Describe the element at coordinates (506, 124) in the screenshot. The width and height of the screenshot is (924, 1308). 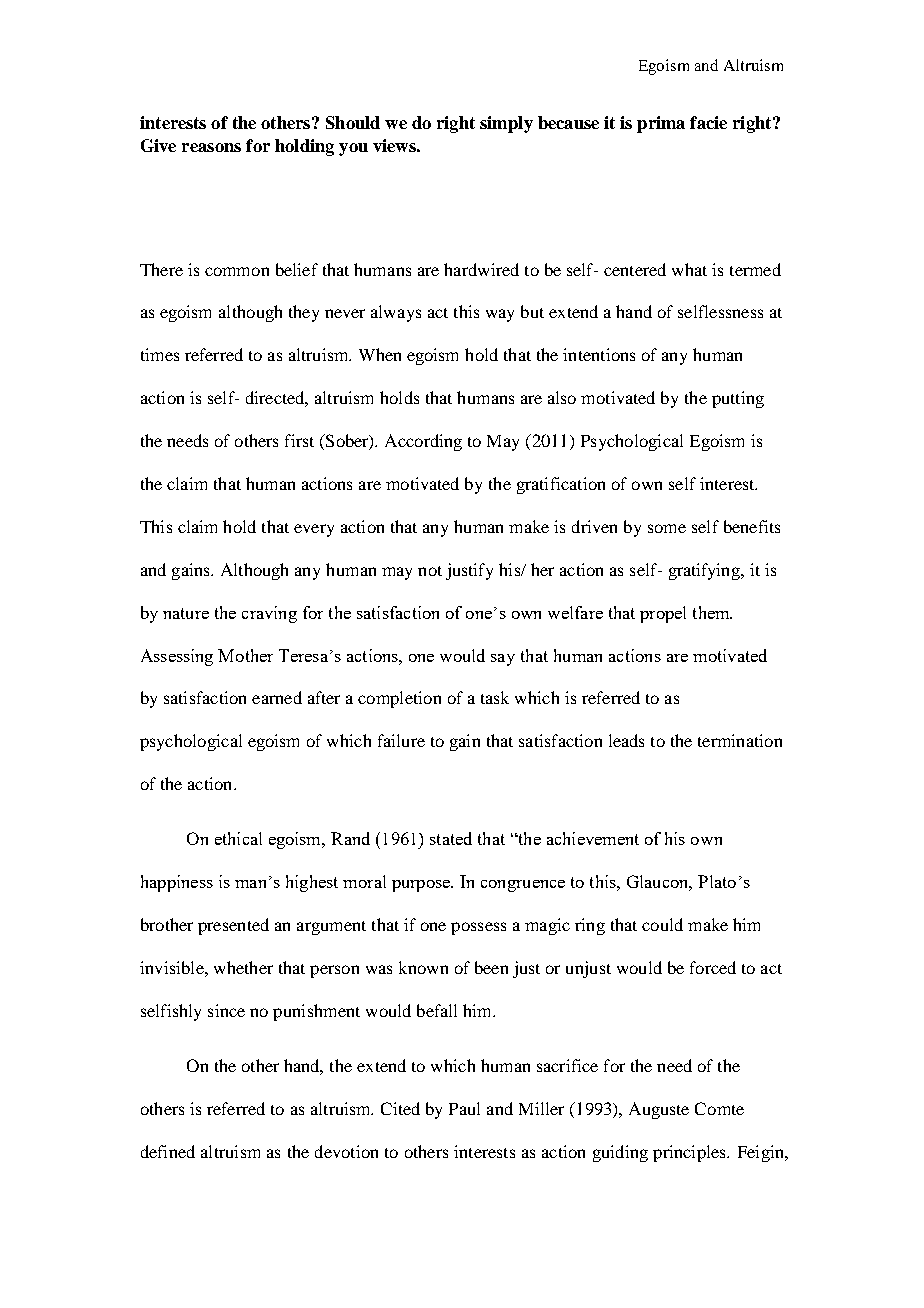
I see `simply` at that location.
